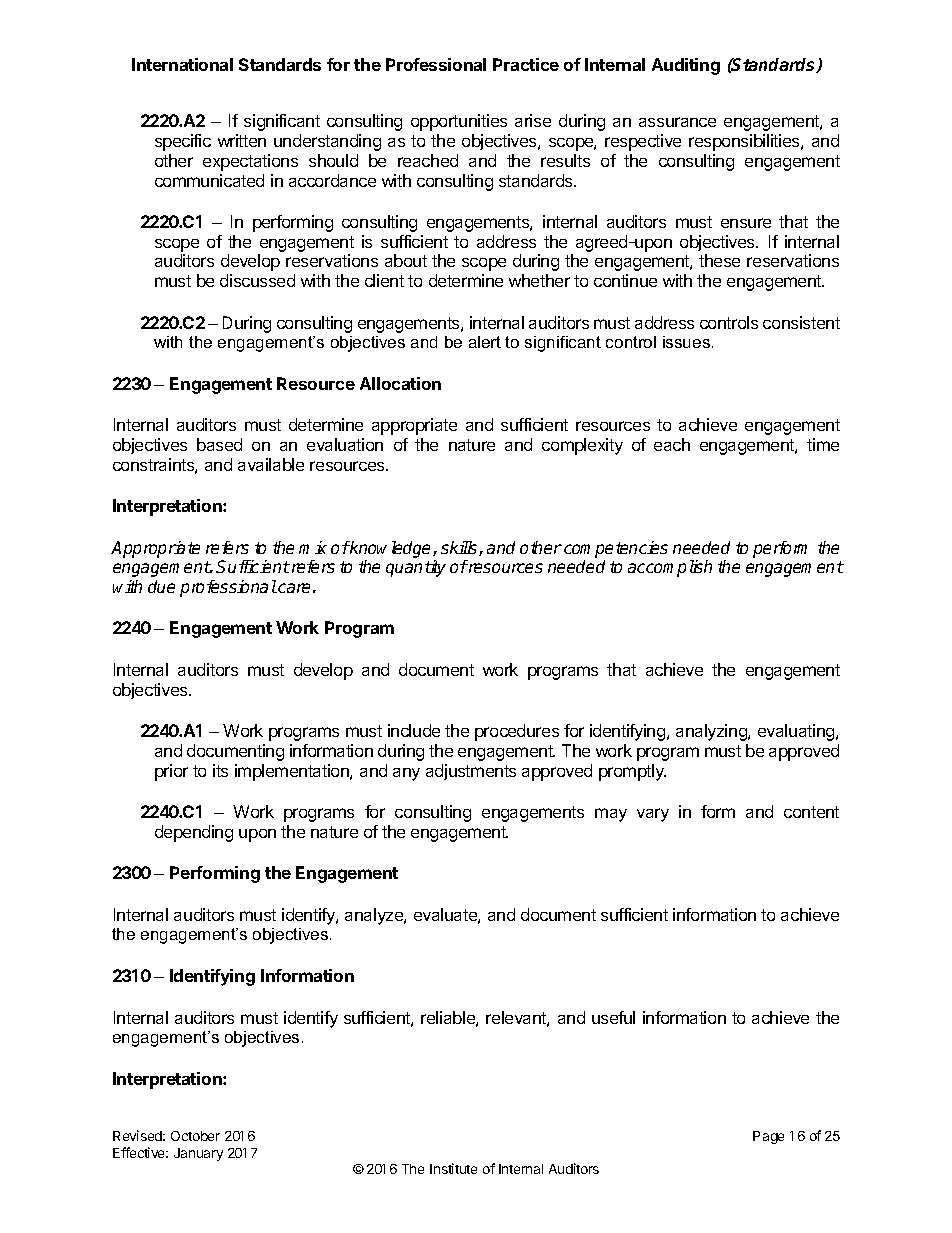  I want to click on skills, so click(460, 548).
